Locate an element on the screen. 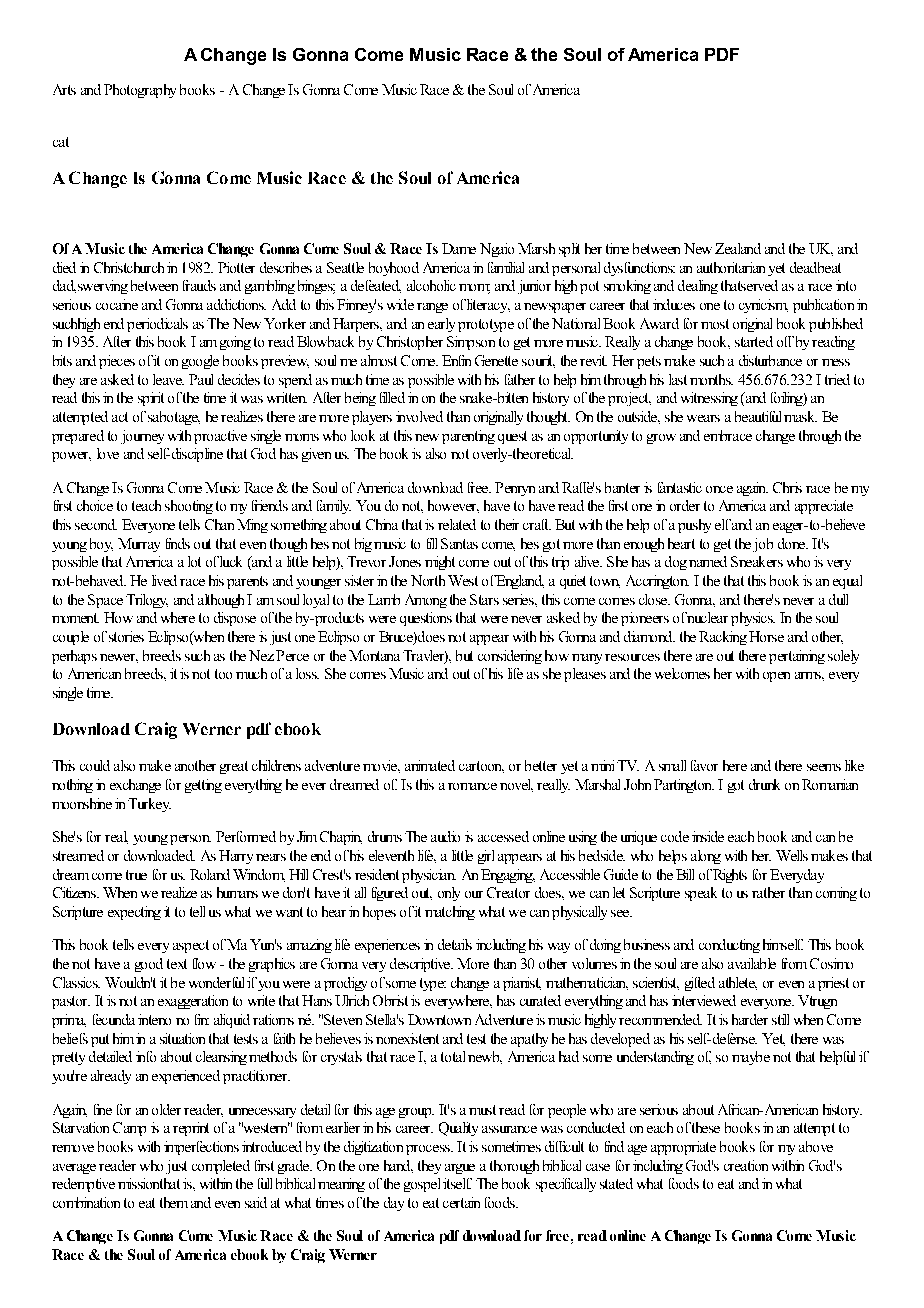 The image size is (924, 1308). imperfections is located at coordinates (201, 1148).
